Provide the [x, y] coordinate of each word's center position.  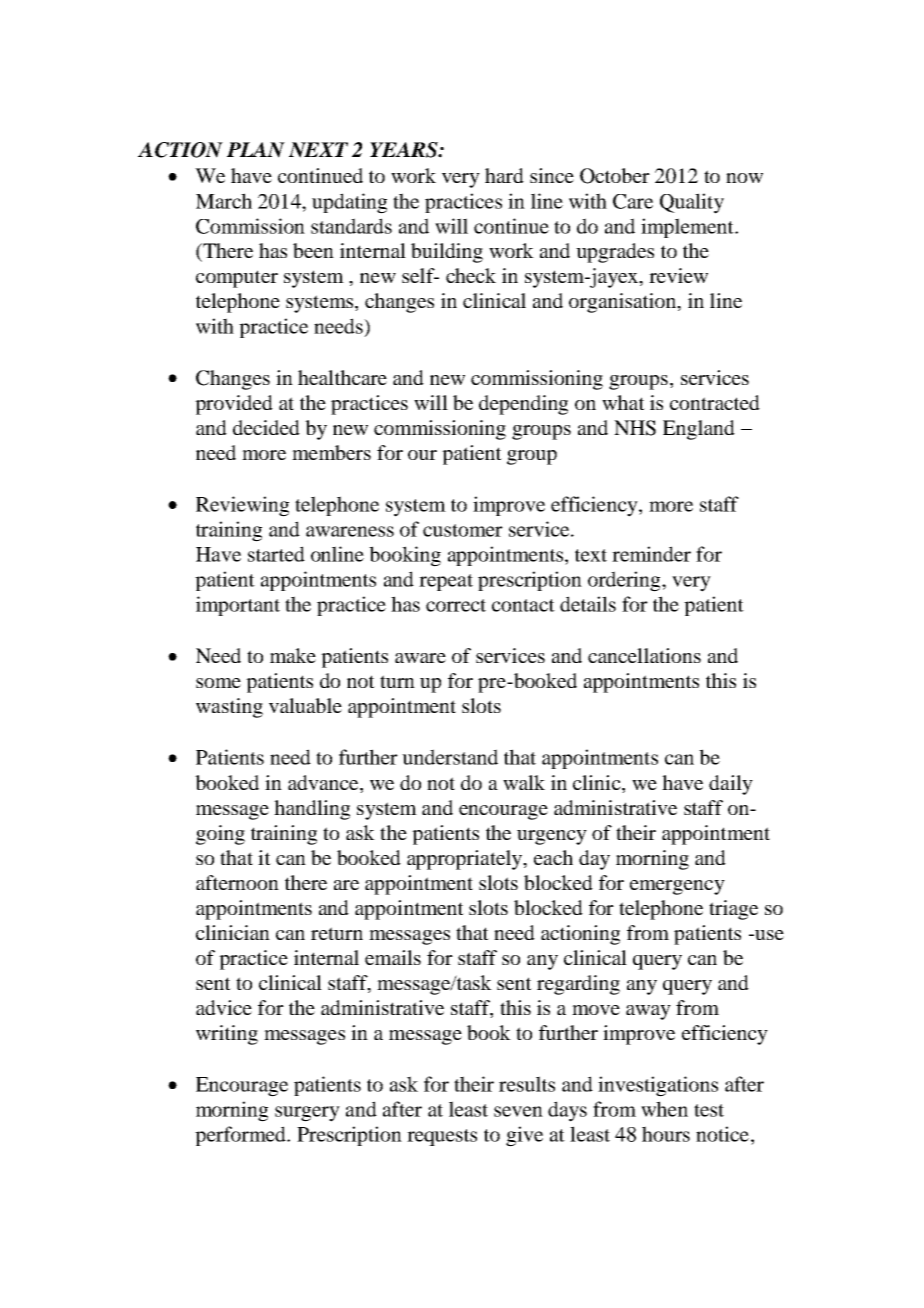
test [709, 1110]
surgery [307, 1114]
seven [518, 1111]
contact [523, 605]
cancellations [644, 655]
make [293, 655]
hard [504, 175]
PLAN [256, 150]
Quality [692, 203]
